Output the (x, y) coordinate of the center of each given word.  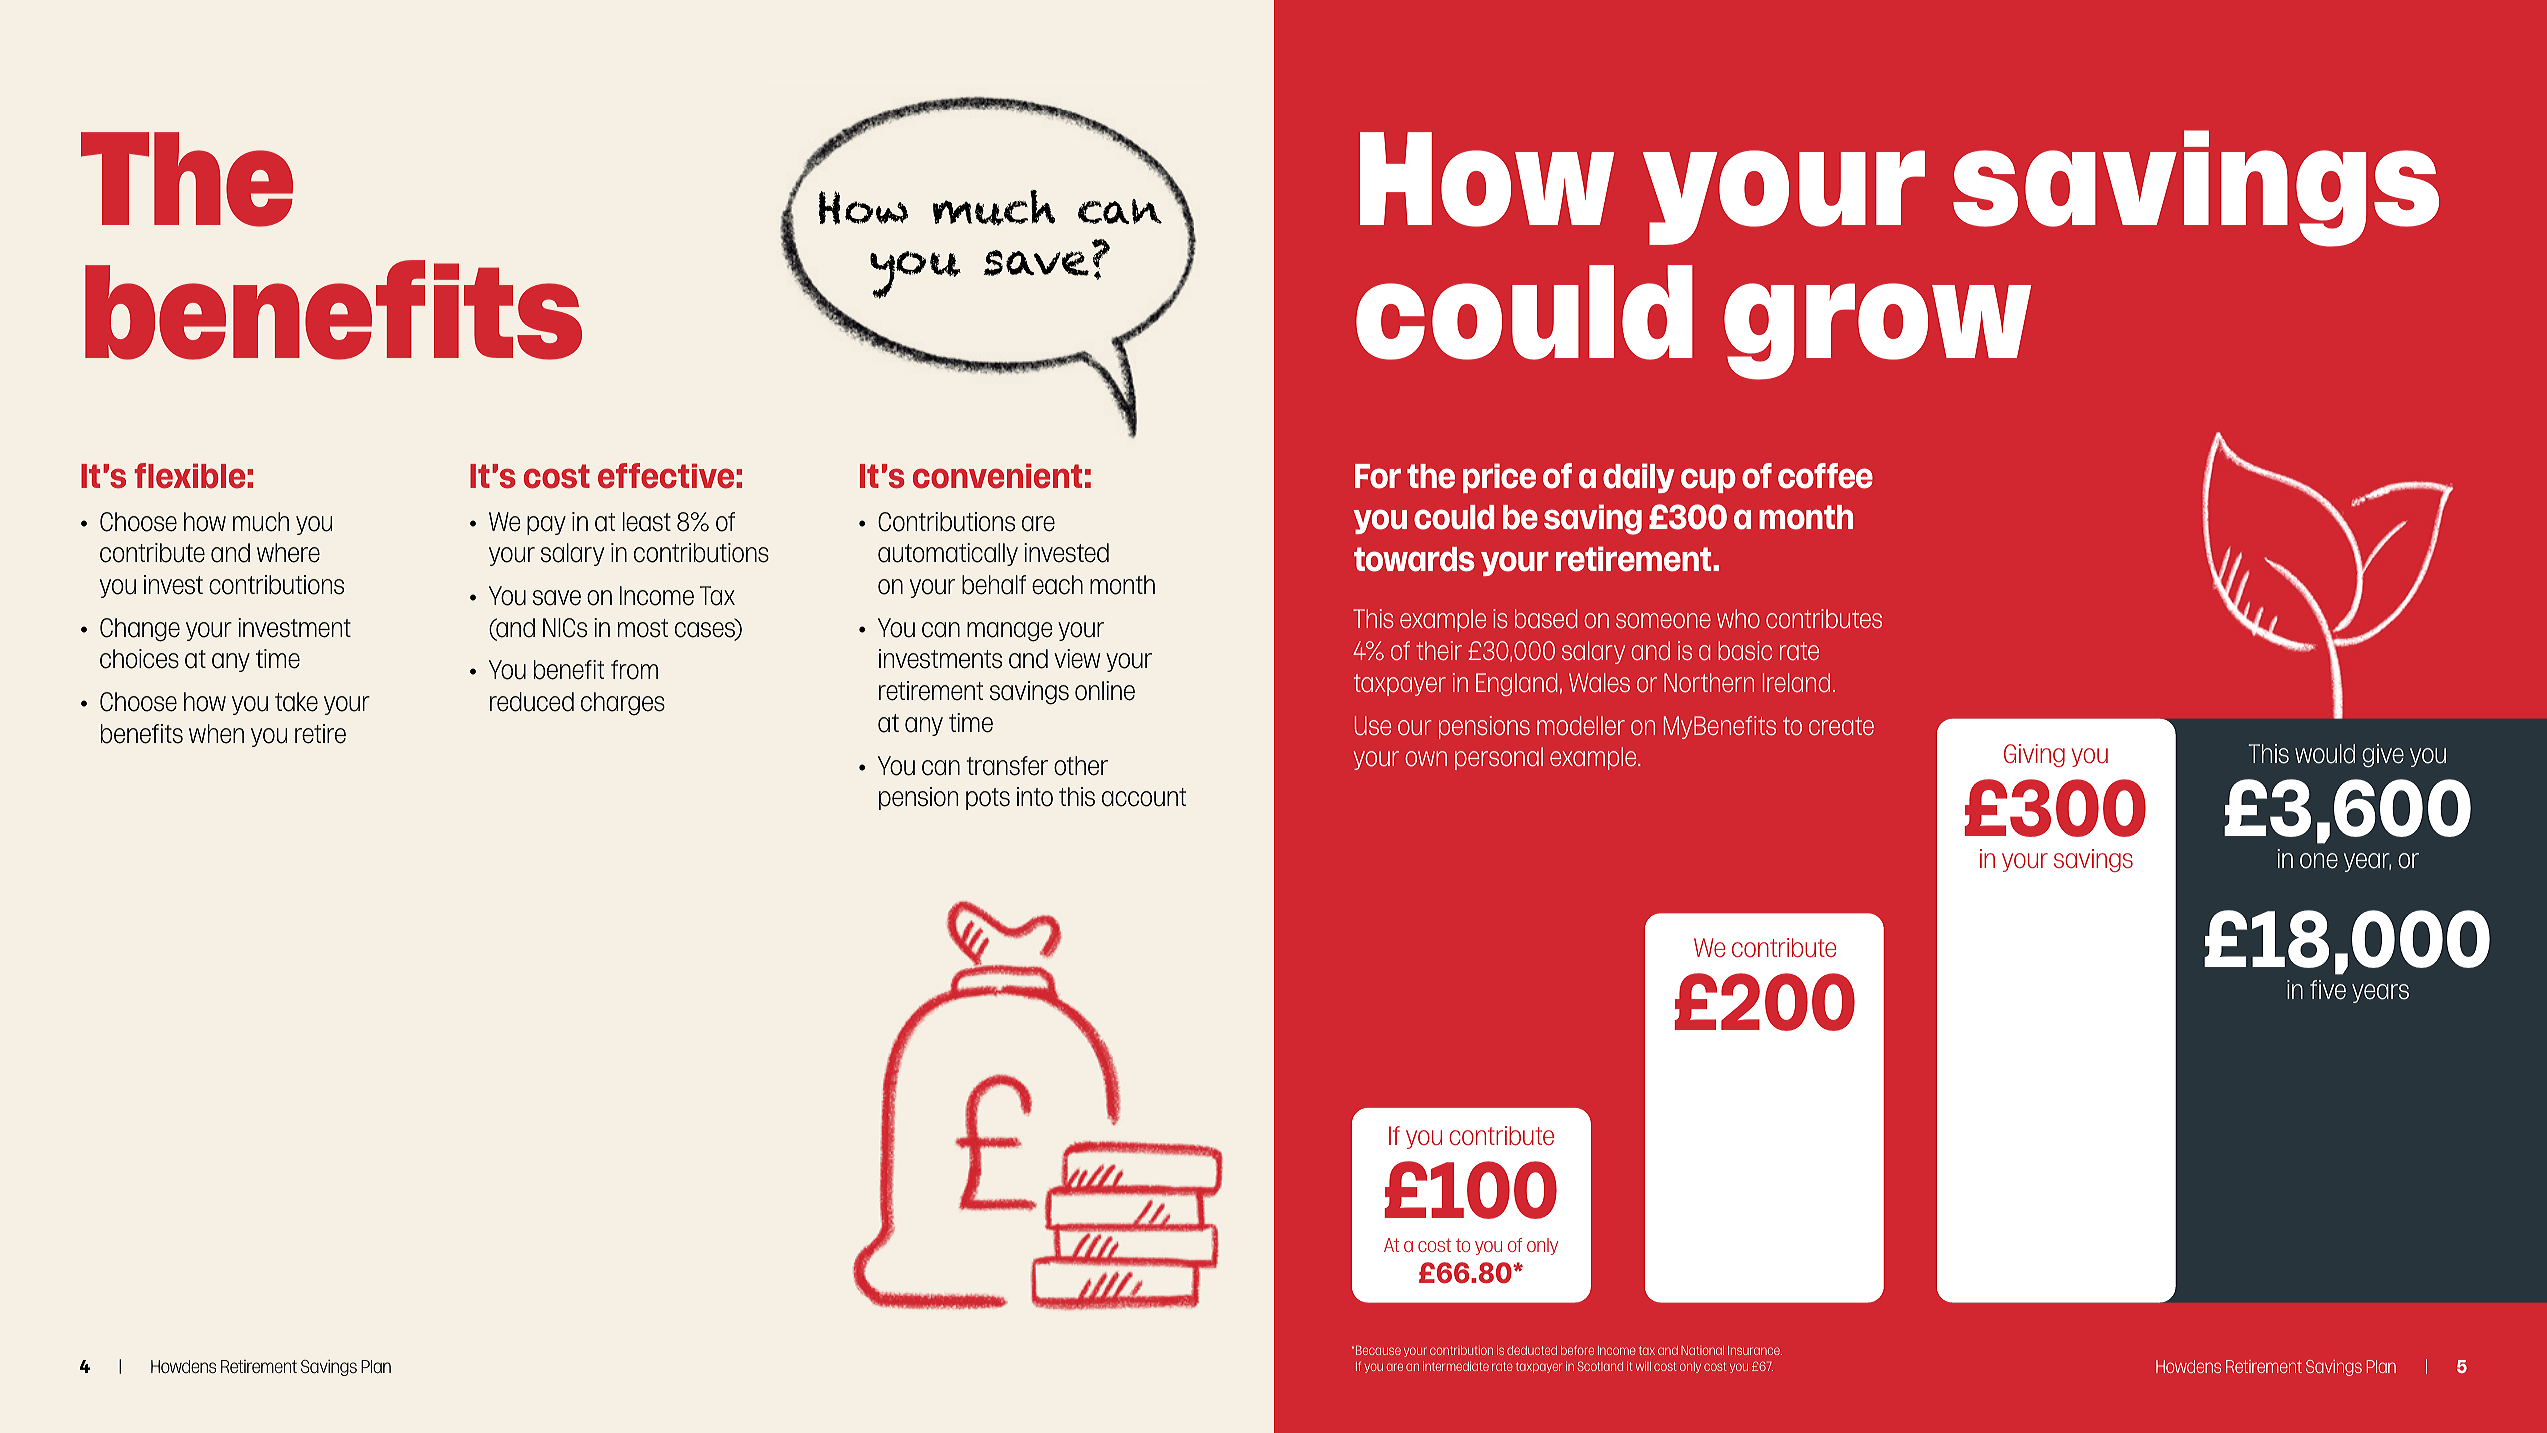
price (1499, 478)
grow (1877, 331)
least (647, 522)
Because (1378, 1350)
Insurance (1755, 1350)
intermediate (1456, 1366)
